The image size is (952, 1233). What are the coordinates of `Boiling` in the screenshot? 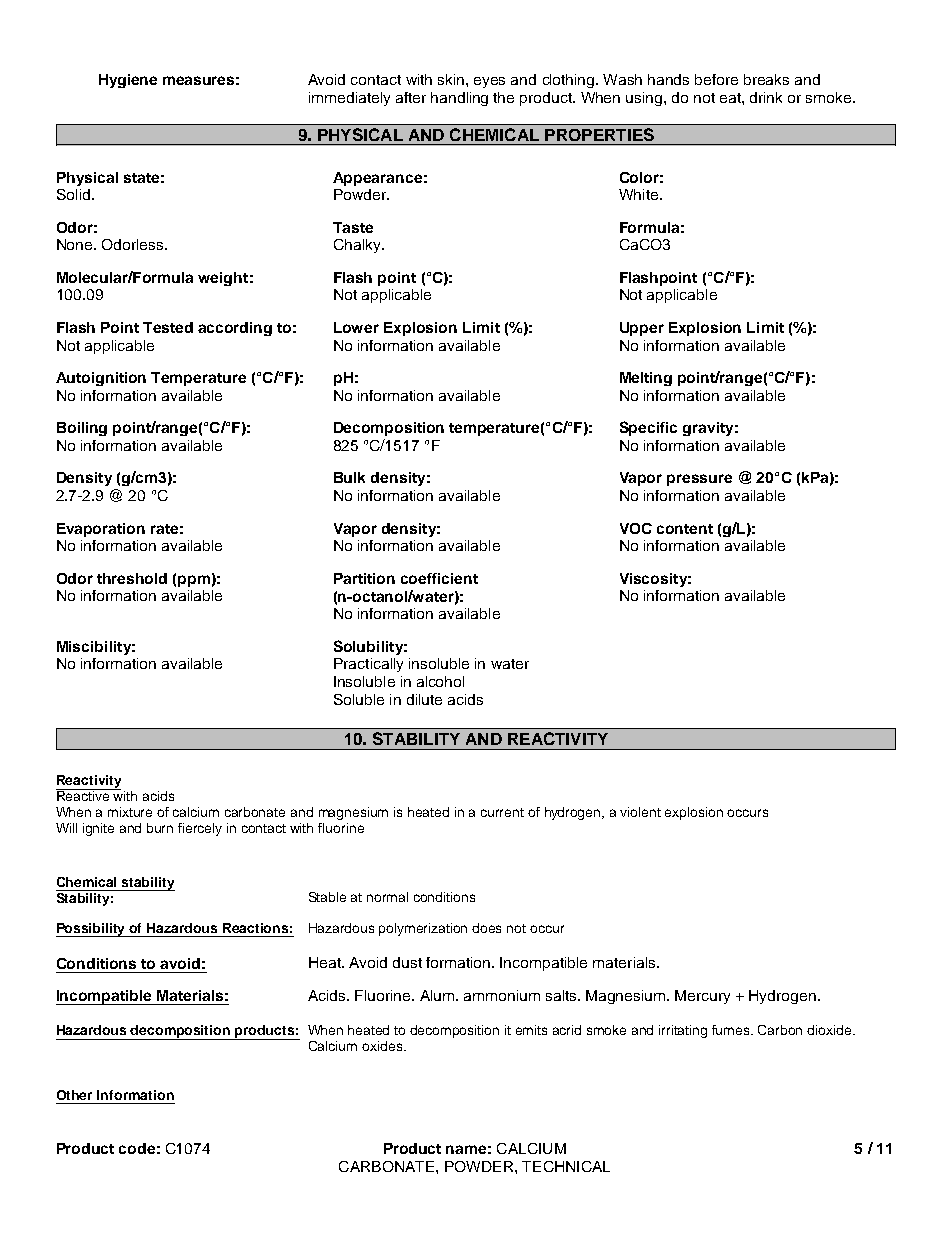 It's located at (82, 429).
